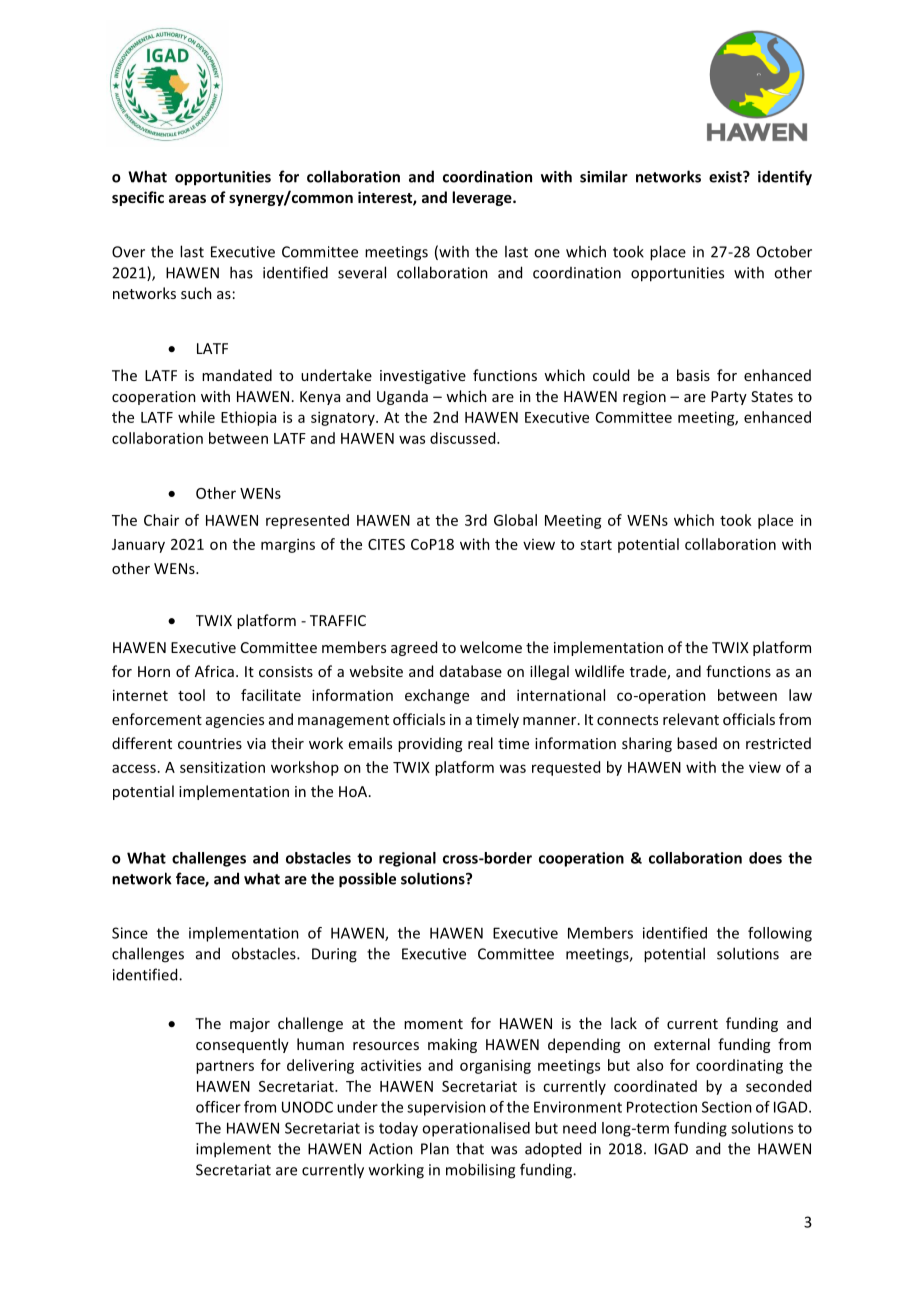 The width and height of the screenshot is (924, 1308). I want to click on Since, so click(130, 933).
